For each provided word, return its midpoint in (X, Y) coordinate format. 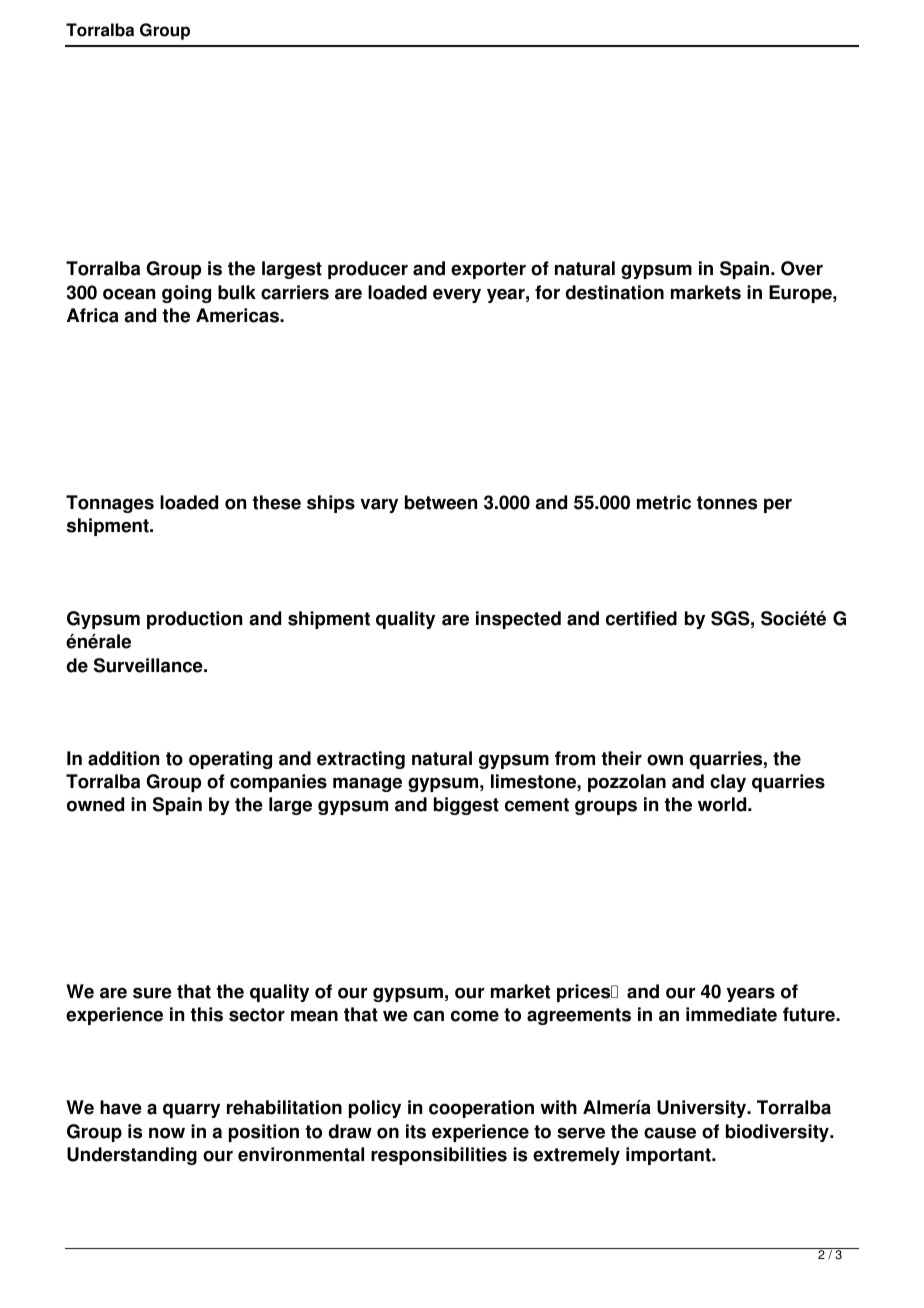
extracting (361, 760)
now (167, 1133)
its (416, 1131)
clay (728, 783)
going (186, 294)
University (703, 1109)
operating (230, 760)
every (457, 295)
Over (802, 268)
